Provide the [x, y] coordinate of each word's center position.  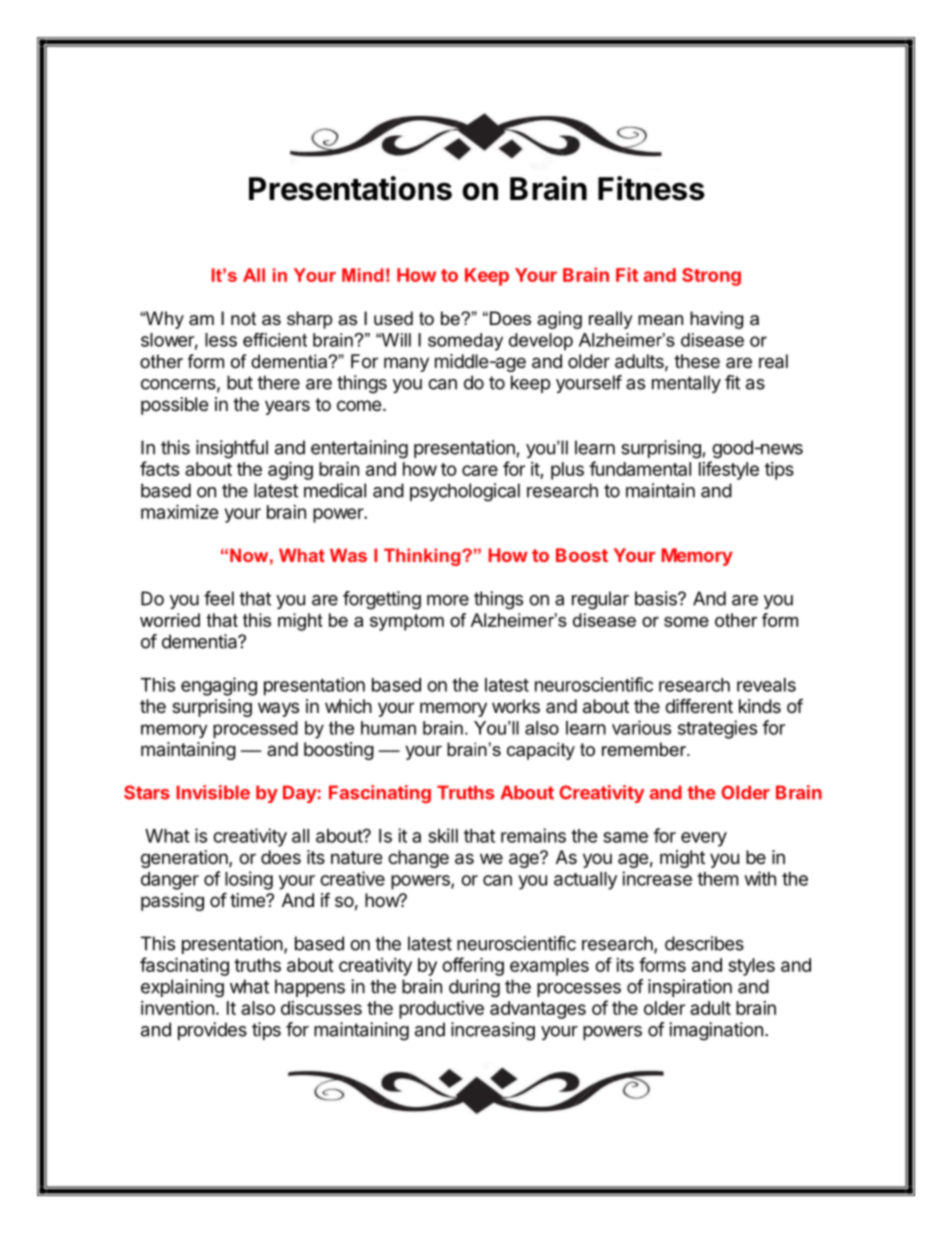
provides [212, 1031]
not [243, 318]
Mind [362, 275]
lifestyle [729, 470]
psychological [465, 492]
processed [255, 730]
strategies [717, 729]
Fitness [651, 188]
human [388, 728]
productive [441, 1010]
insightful [232, 449]
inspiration [690, 988]
